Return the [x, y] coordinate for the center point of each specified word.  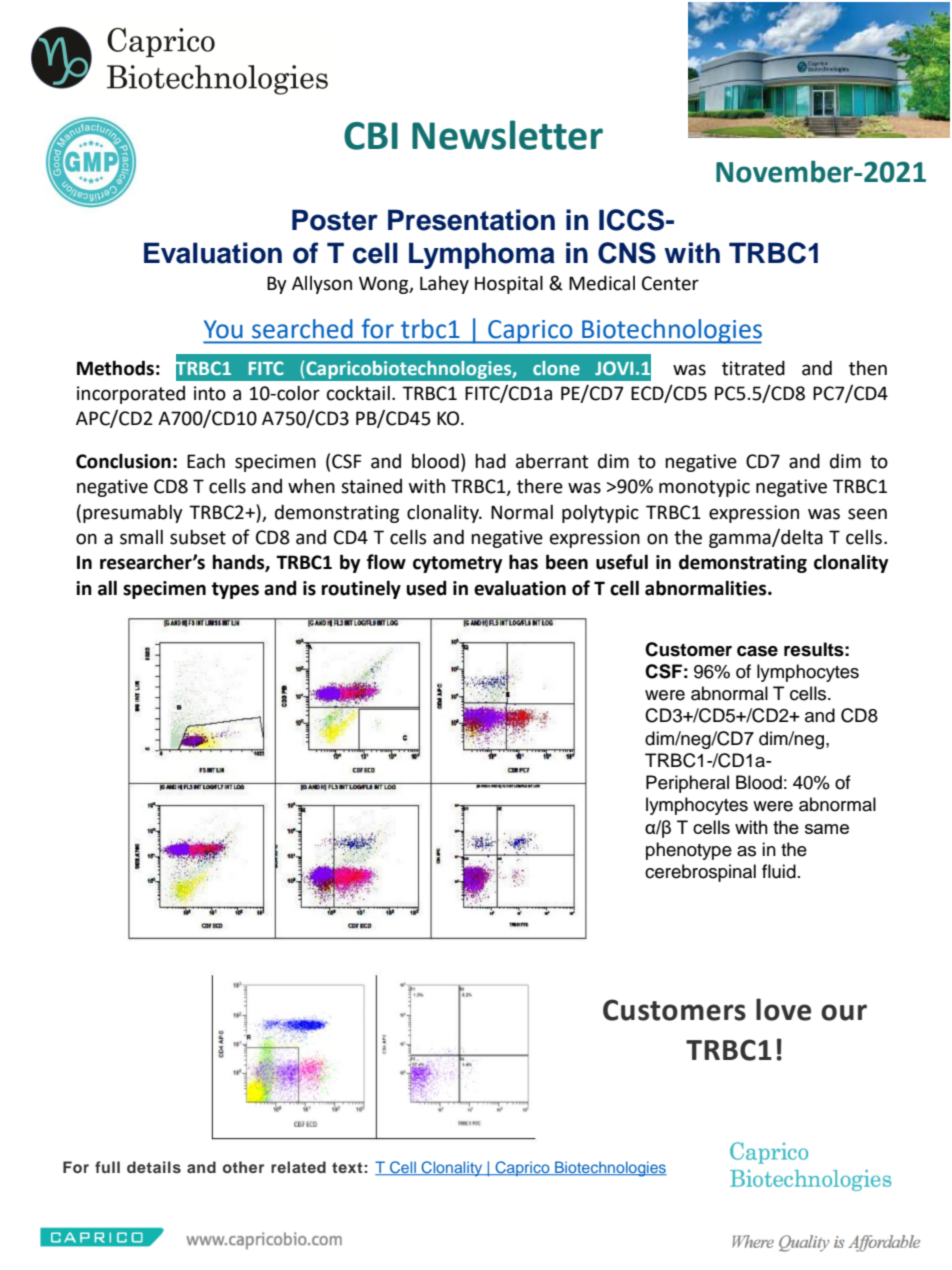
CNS [627, 253]
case [757, 651]
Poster [335, 220]
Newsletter [507, 135]
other [243, 1167]
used [426, 588]
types [235, 590]
